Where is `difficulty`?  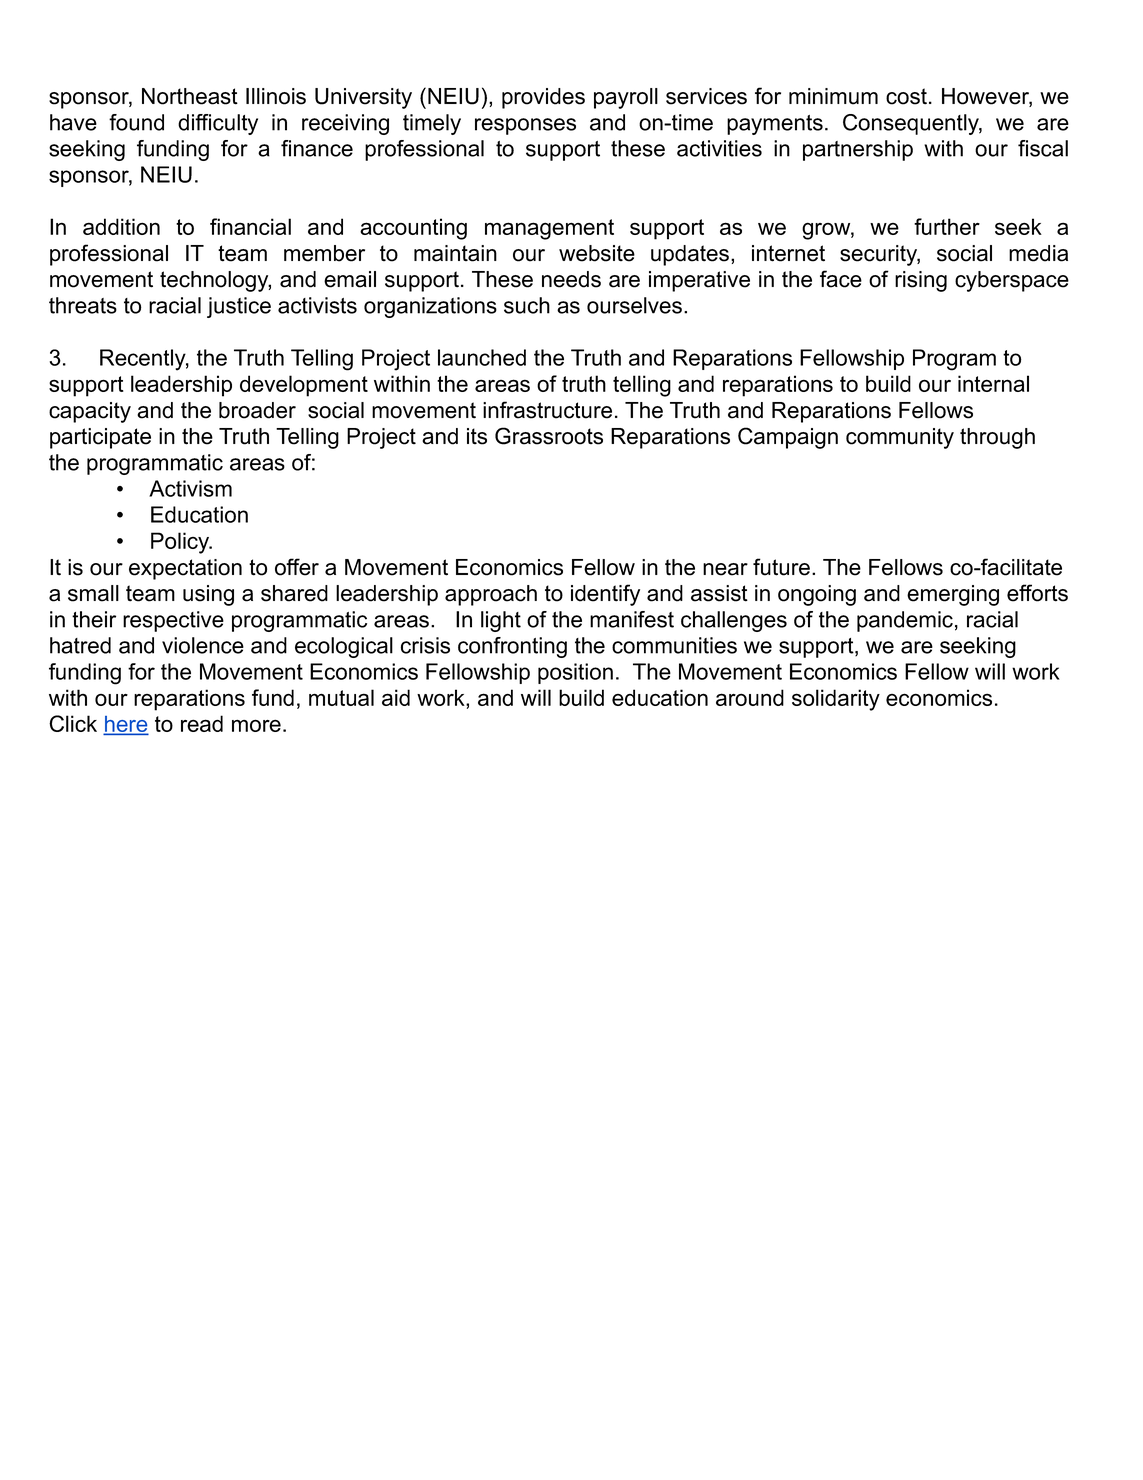 difficulty is located at coordinates (218, 124).
